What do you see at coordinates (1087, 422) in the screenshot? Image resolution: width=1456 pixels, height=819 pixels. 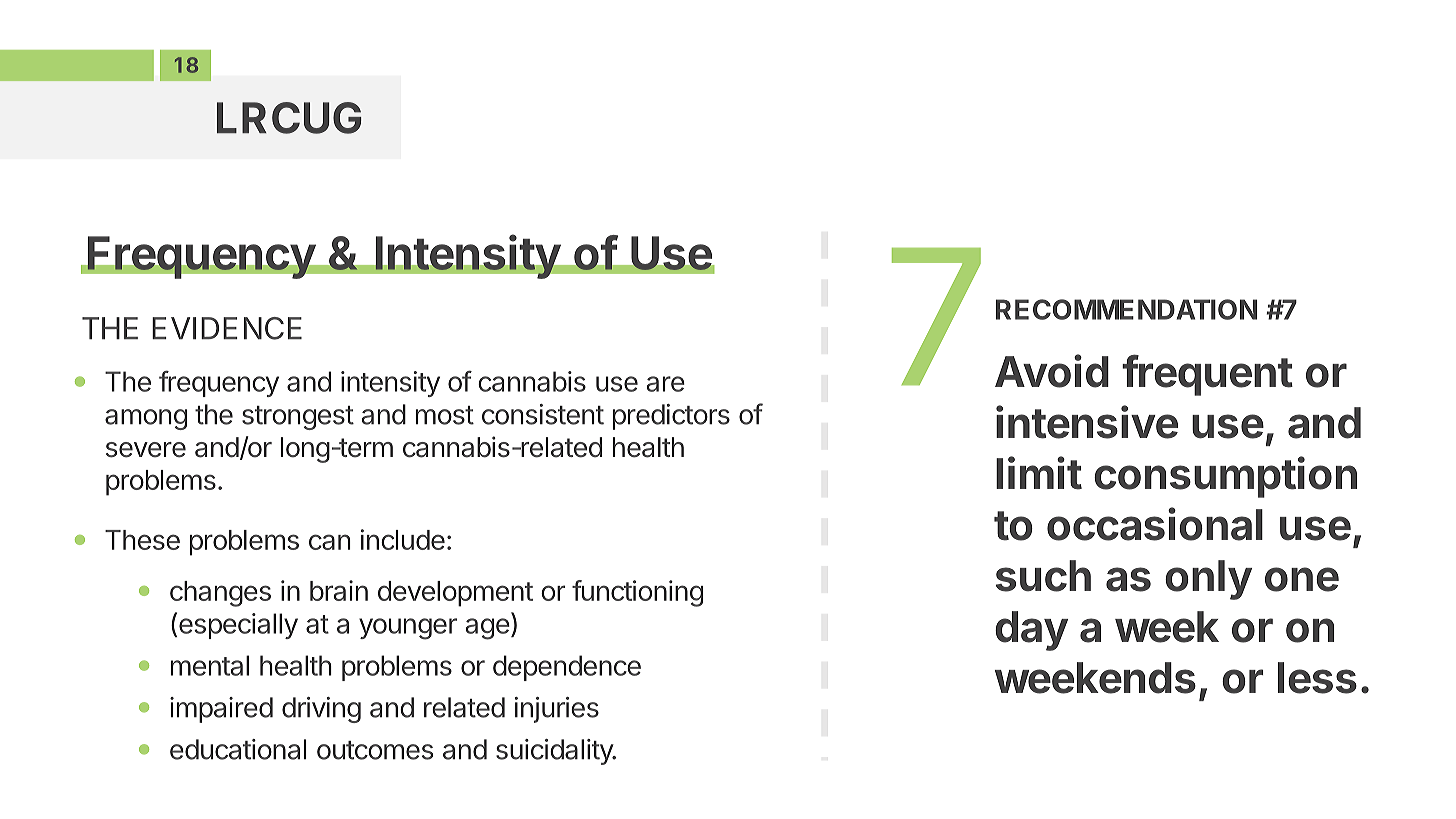 I see `intensive` at bounding box center [1087, 422].
